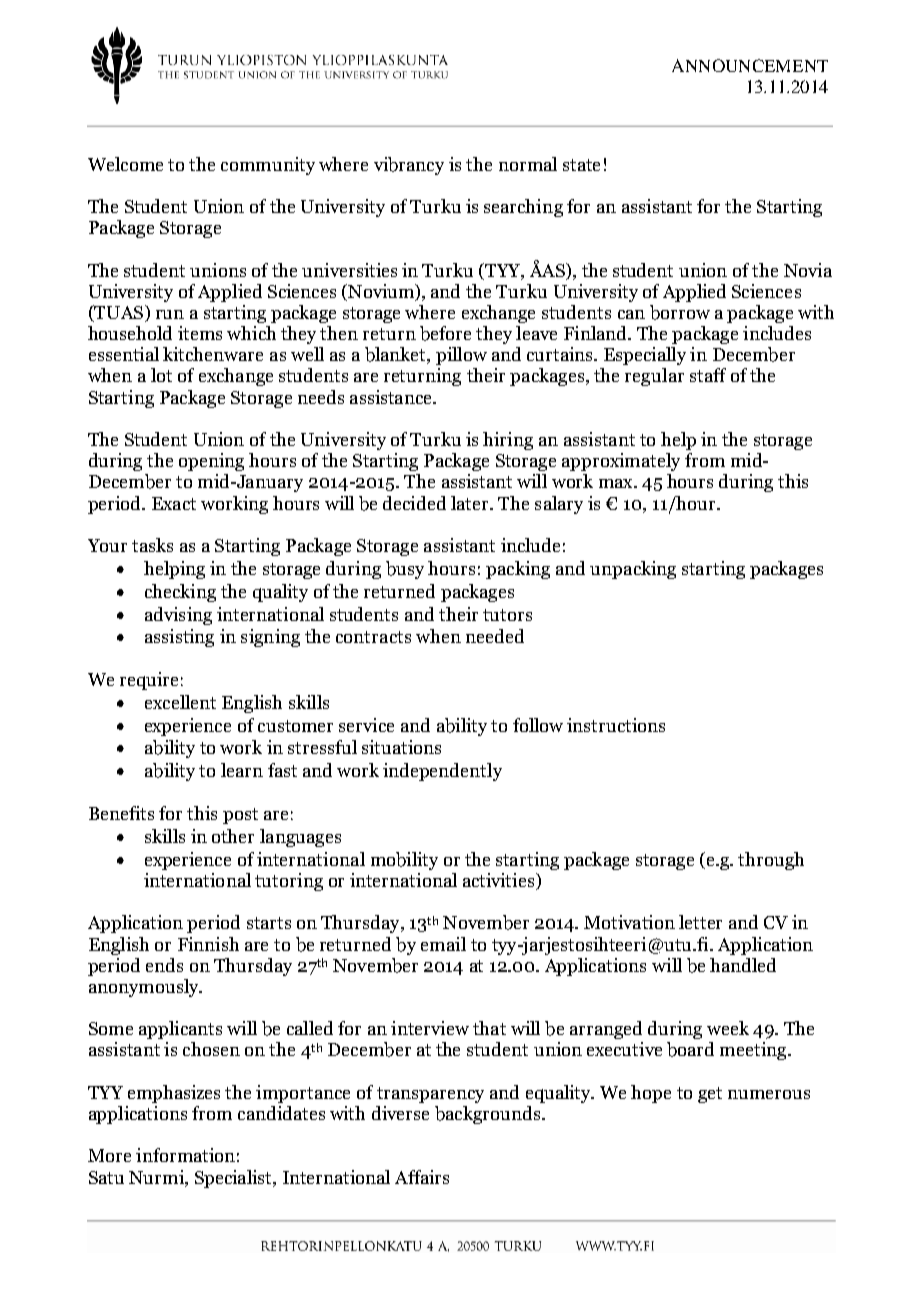  Describe the element at coordinates (771, 861) in the screenshot. I see `through` at that location.
